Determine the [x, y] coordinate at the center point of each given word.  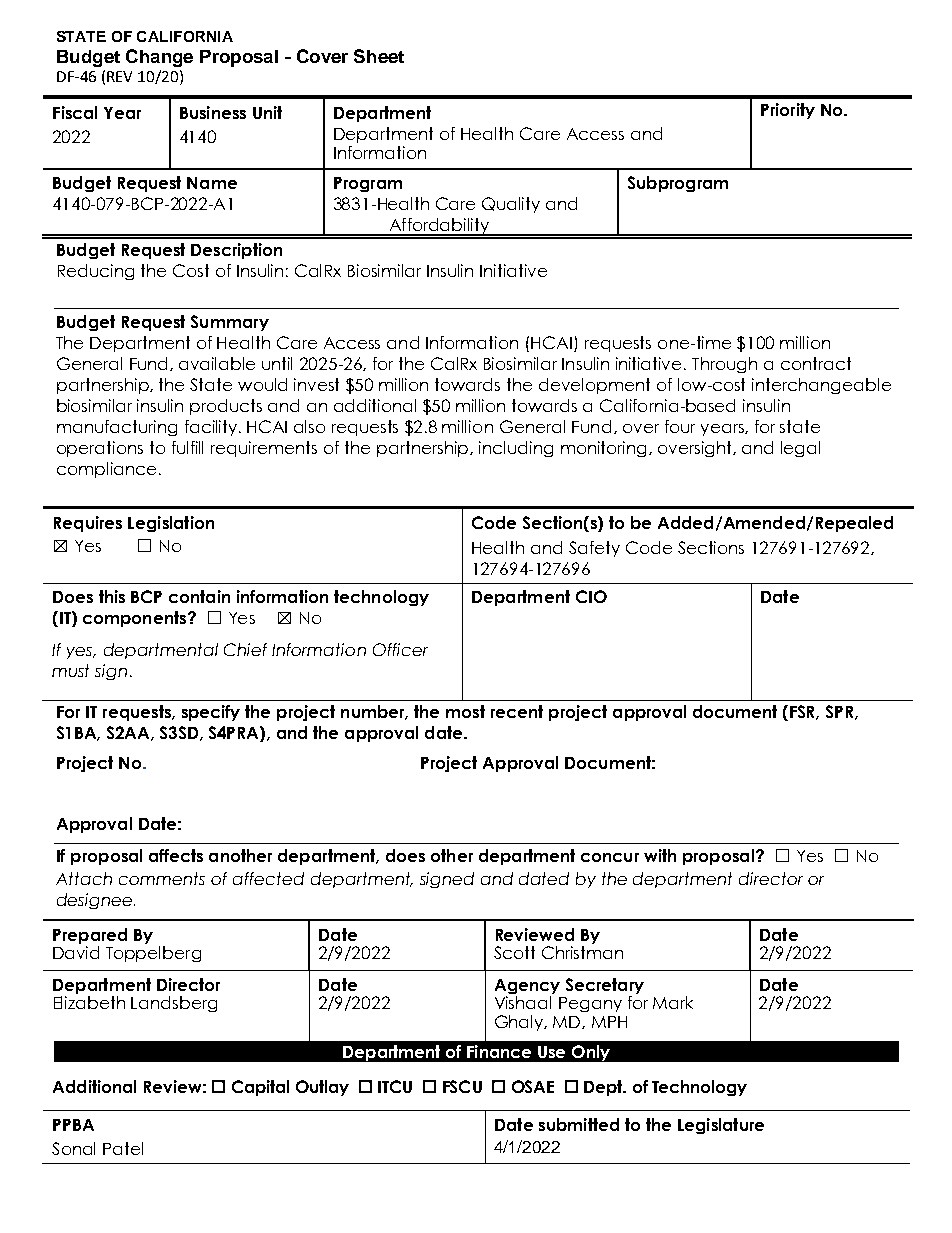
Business [213, 112]
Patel [123, 1148]
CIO [591, 596]
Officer [400, 649]
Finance [499, 1051]
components [134, 619]
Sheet [379, 56]
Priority [788, 111]
